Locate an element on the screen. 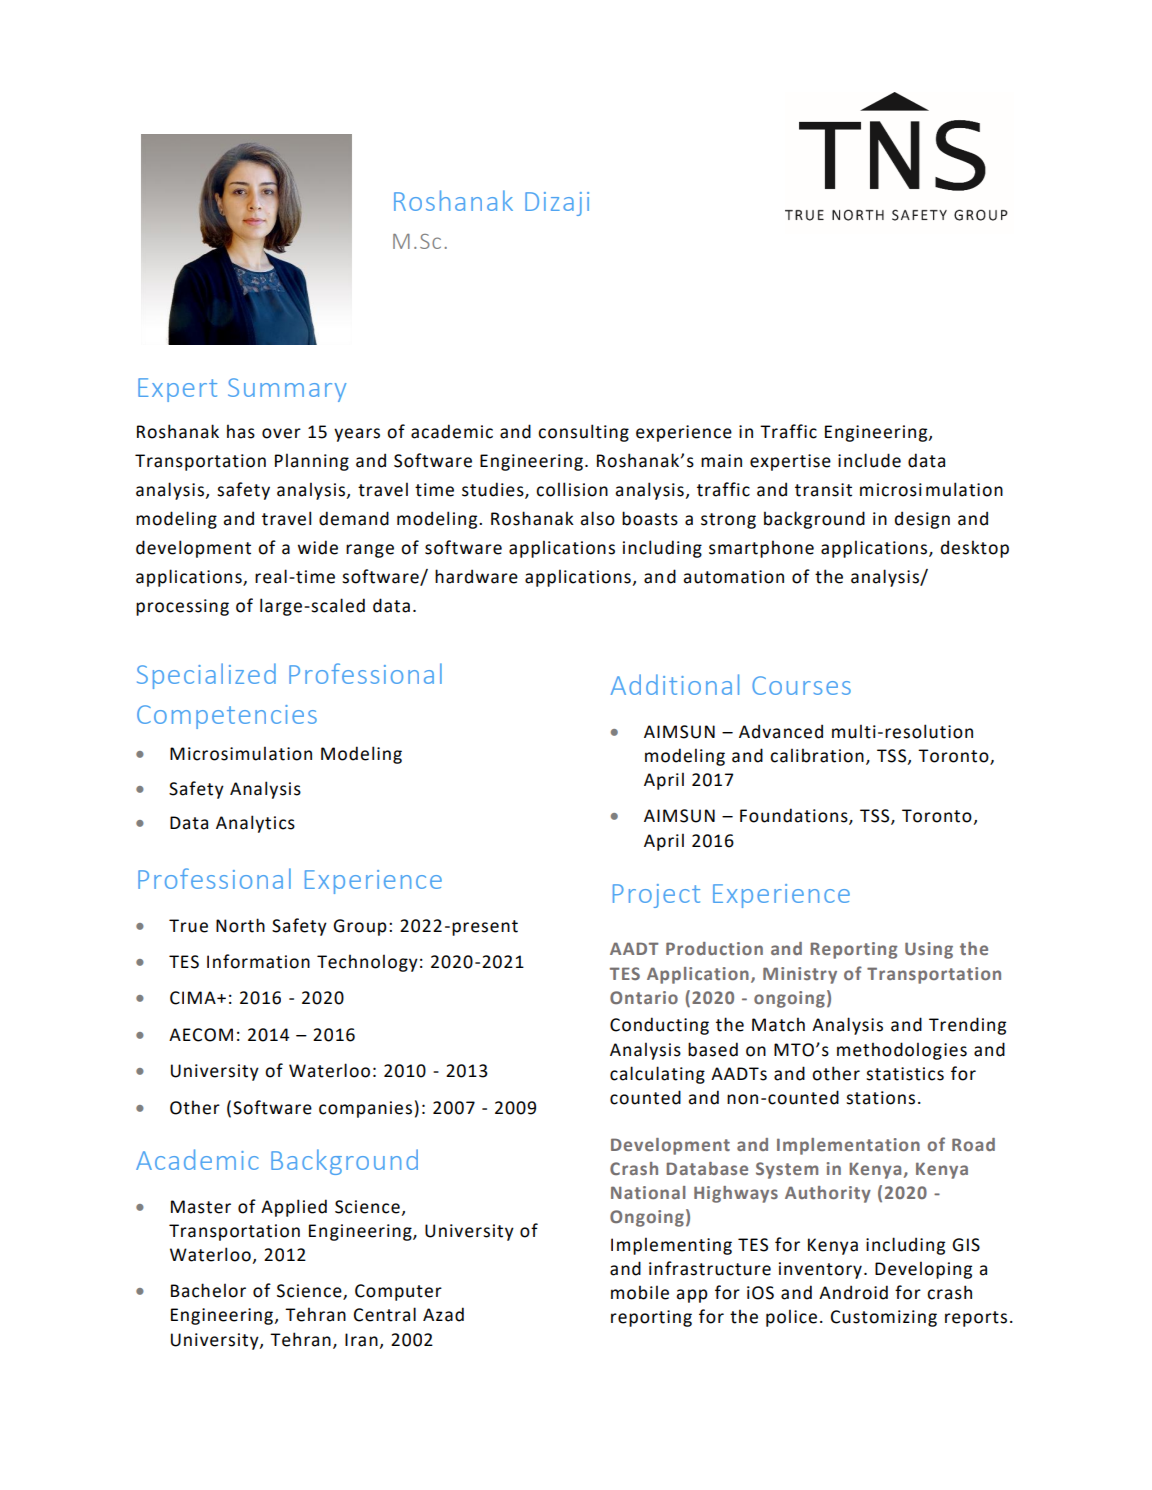 The height and width of the screenshot is (1490, 1152). Foundations is located at coordinates (795, 816).
